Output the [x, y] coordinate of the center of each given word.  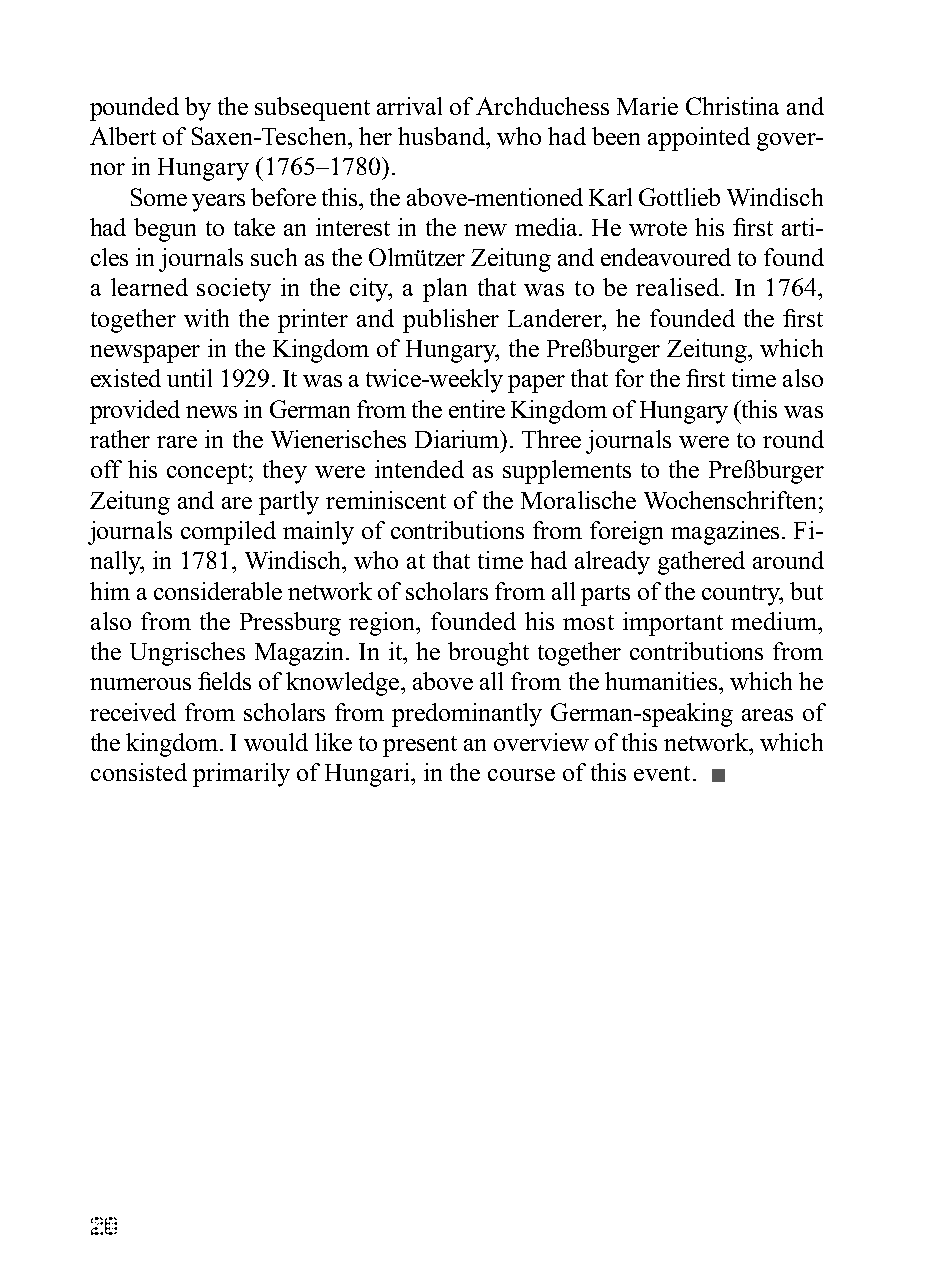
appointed [699, 139]
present [420, 746]
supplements [567, 472]
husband [443, 136]
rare [177, 442]
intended [419, 469]
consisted [139, 772]
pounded [134, 109]
